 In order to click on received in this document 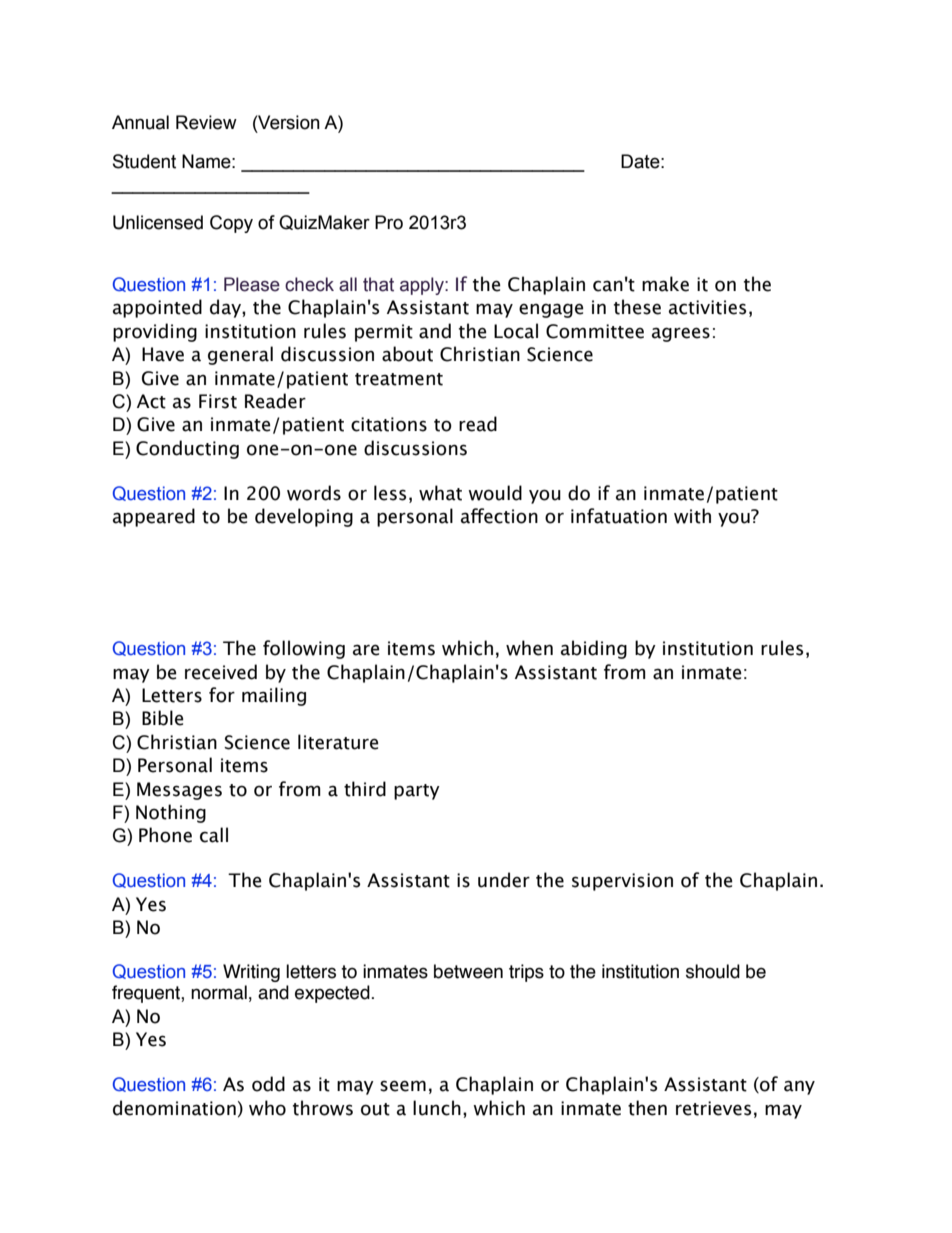, I will do `click(221, 672)`.
